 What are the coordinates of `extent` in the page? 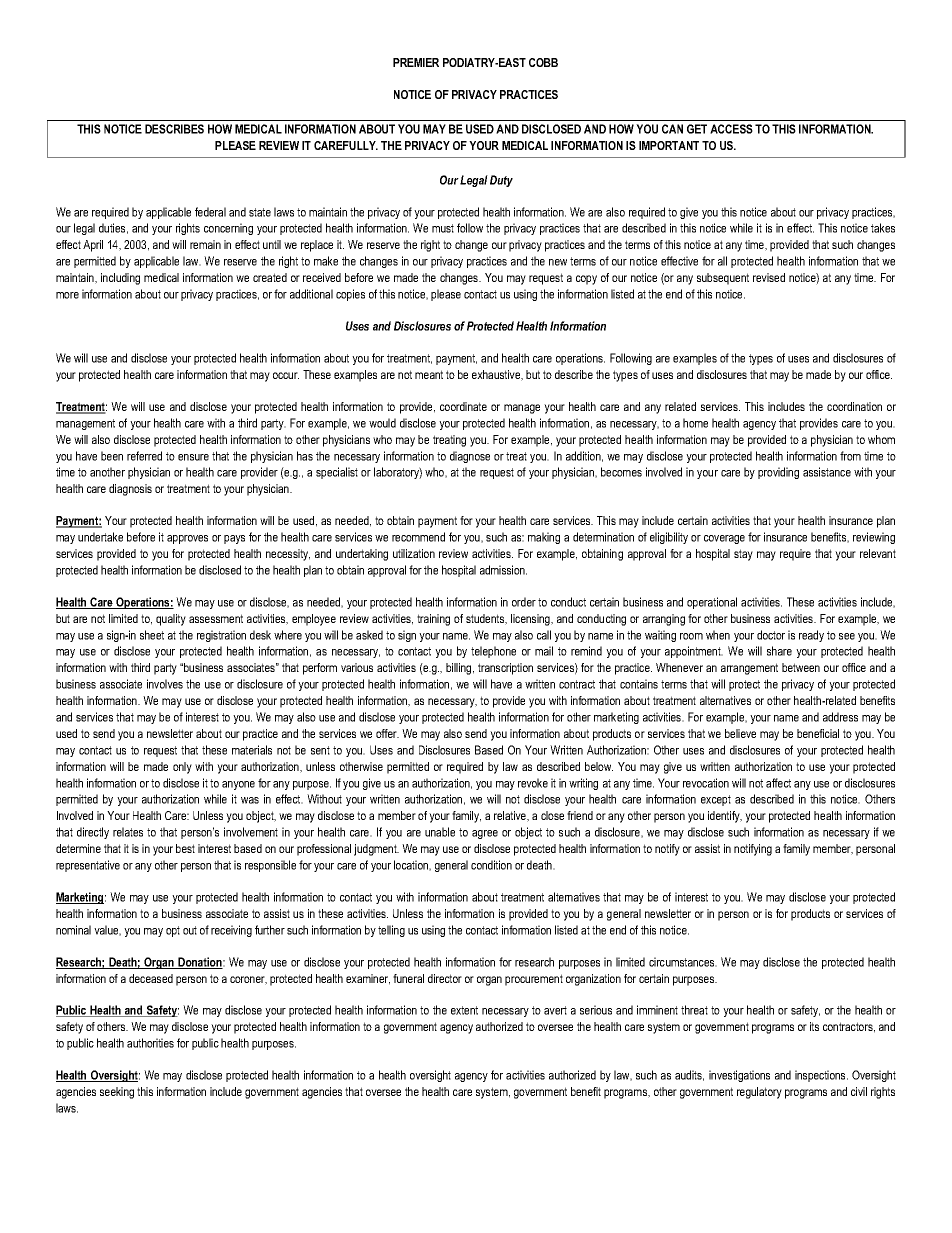 It's located at (464, 1010).
